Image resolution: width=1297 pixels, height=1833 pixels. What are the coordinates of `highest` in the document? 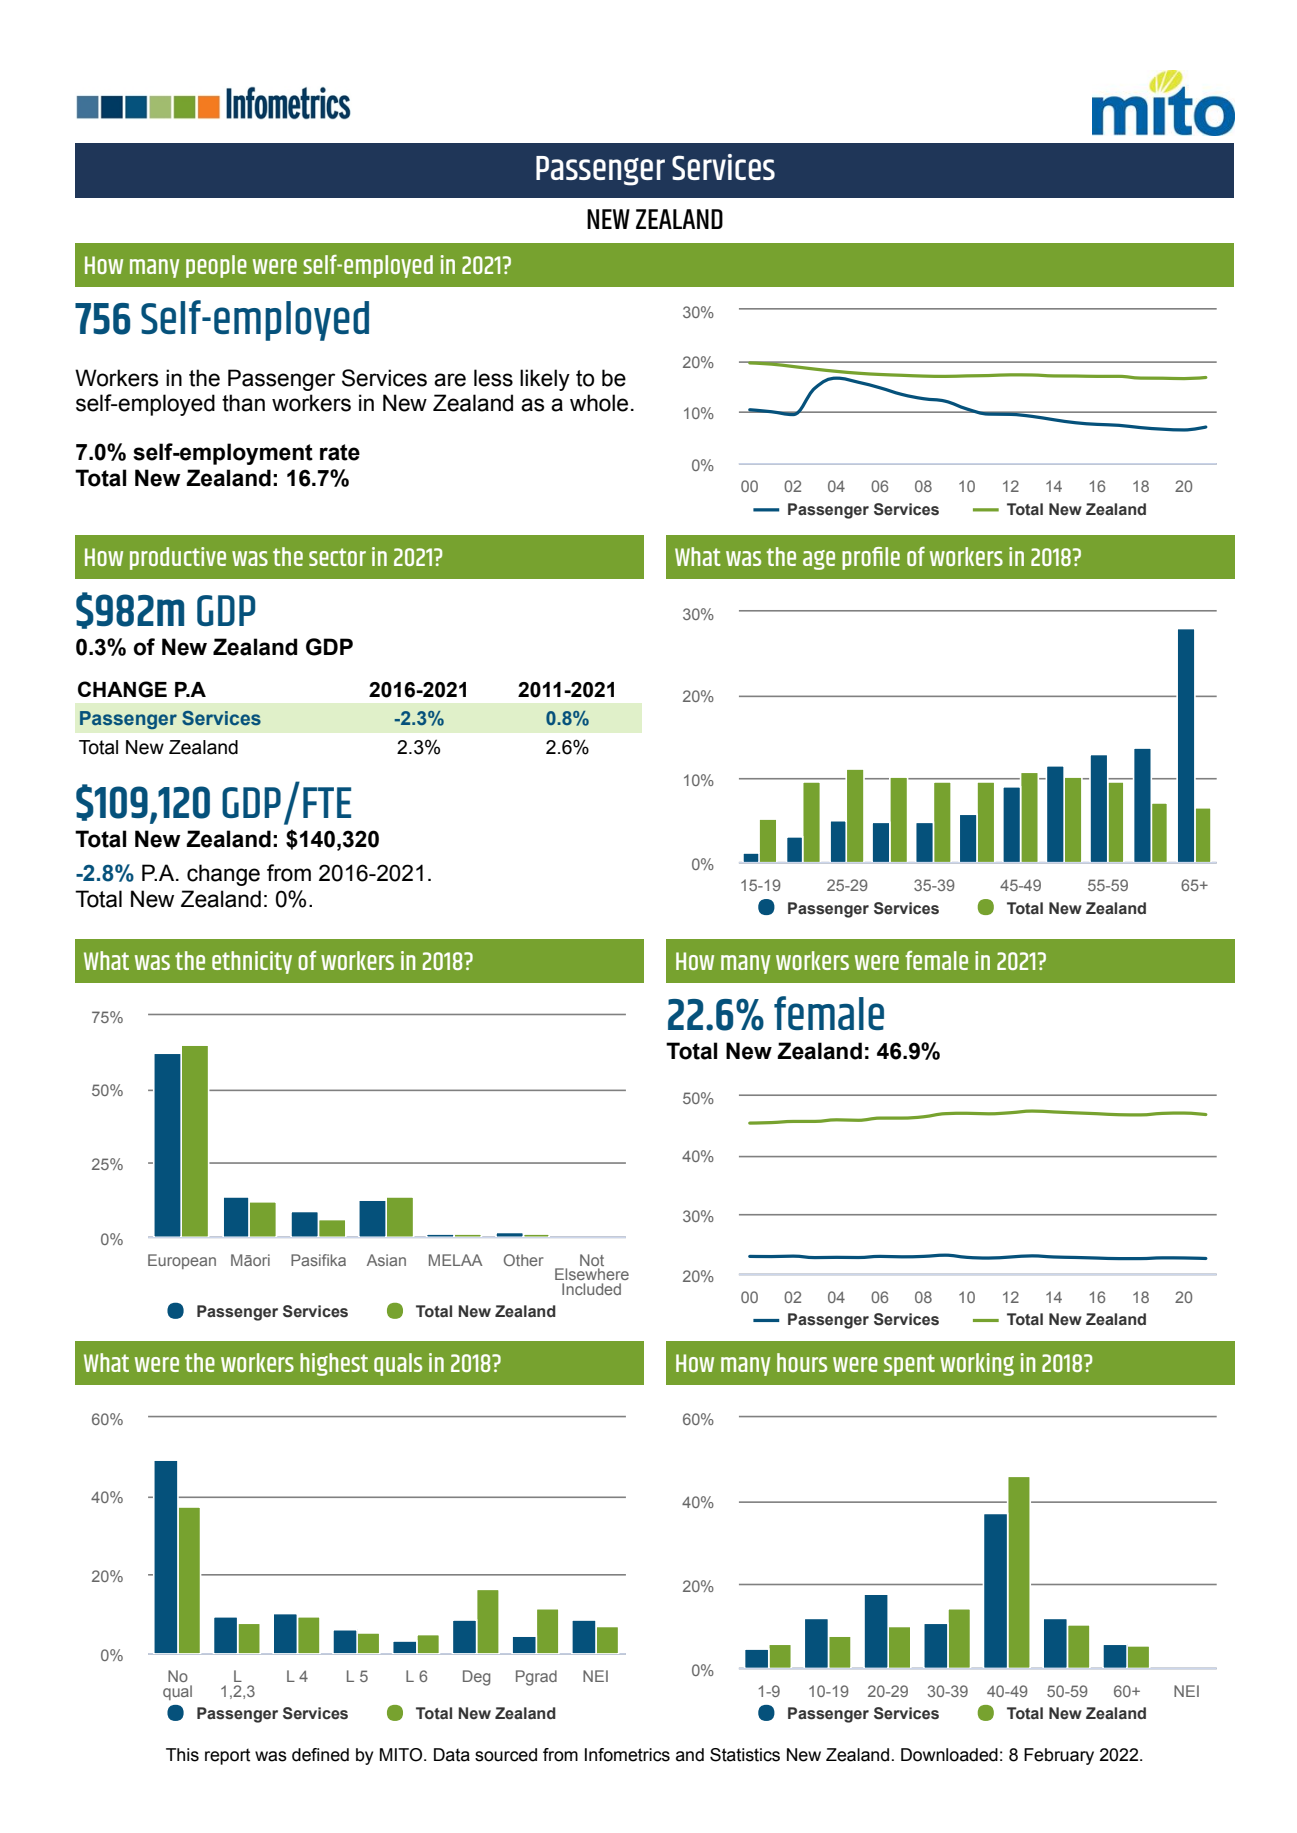 It's located at (334, 1364).
